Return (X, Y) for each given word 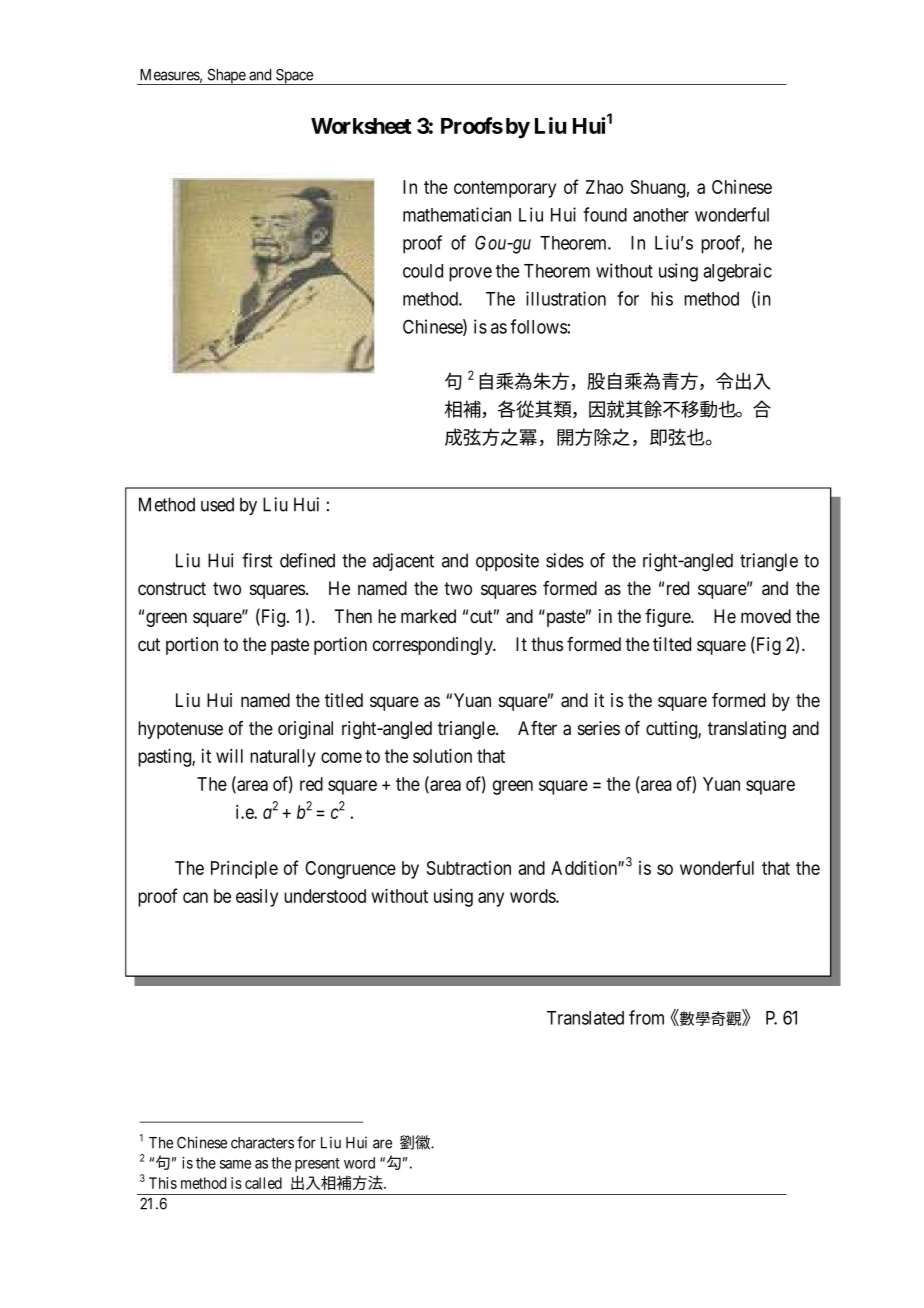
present (317, 1165)
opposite (507, 562)
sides (565, 560)
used (217, 504)
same (235, 1164)
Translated (585, 1018)
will (229, 756)
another (661, 215)
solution (442, 755)
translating (747, 730)
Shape (226, 76)
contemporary (505, 189)
